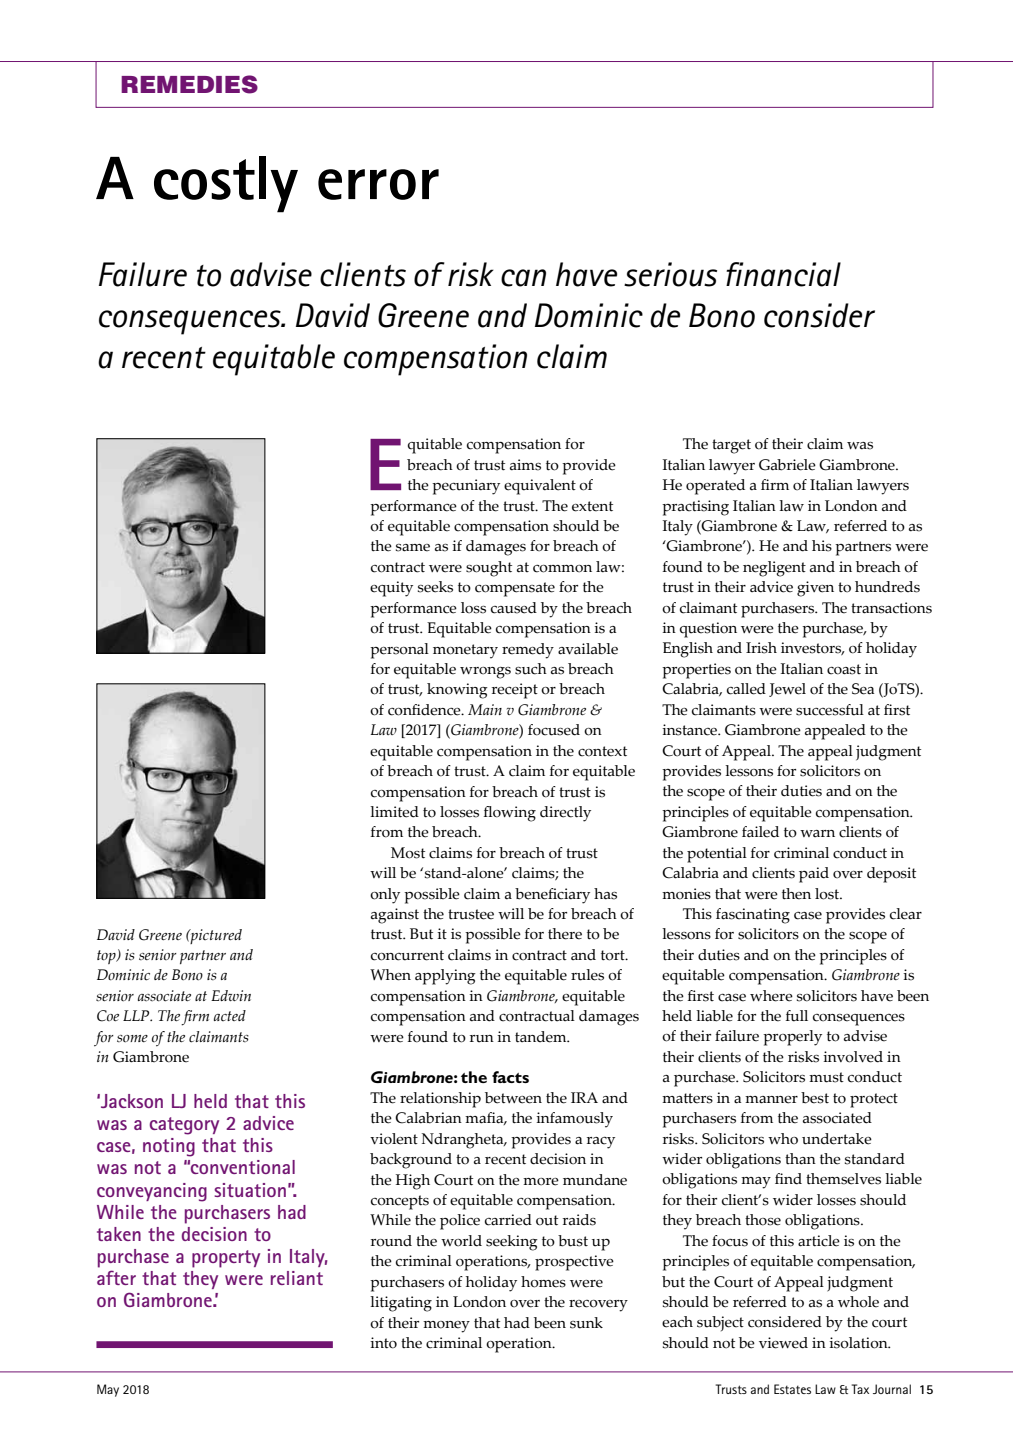 Image resolution: width=1013 pixels, height=1433 pixels. What do you see at coordinates (413, 548) in the screenshot?
I see `same` at bounding box center [413, 548].
